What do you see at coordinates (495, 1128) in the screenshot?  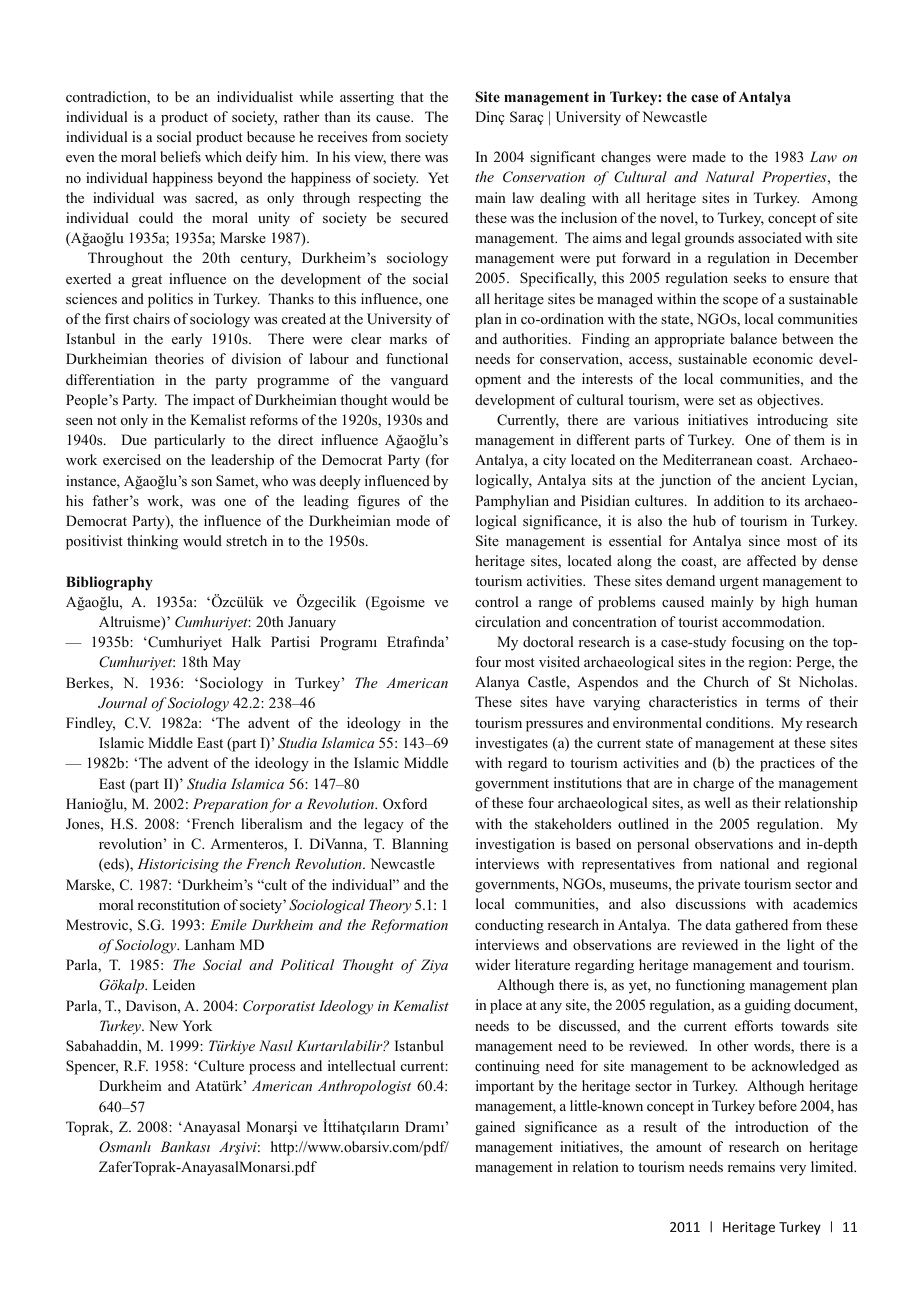 I see `gained` at bounding box center [495, 1128].
